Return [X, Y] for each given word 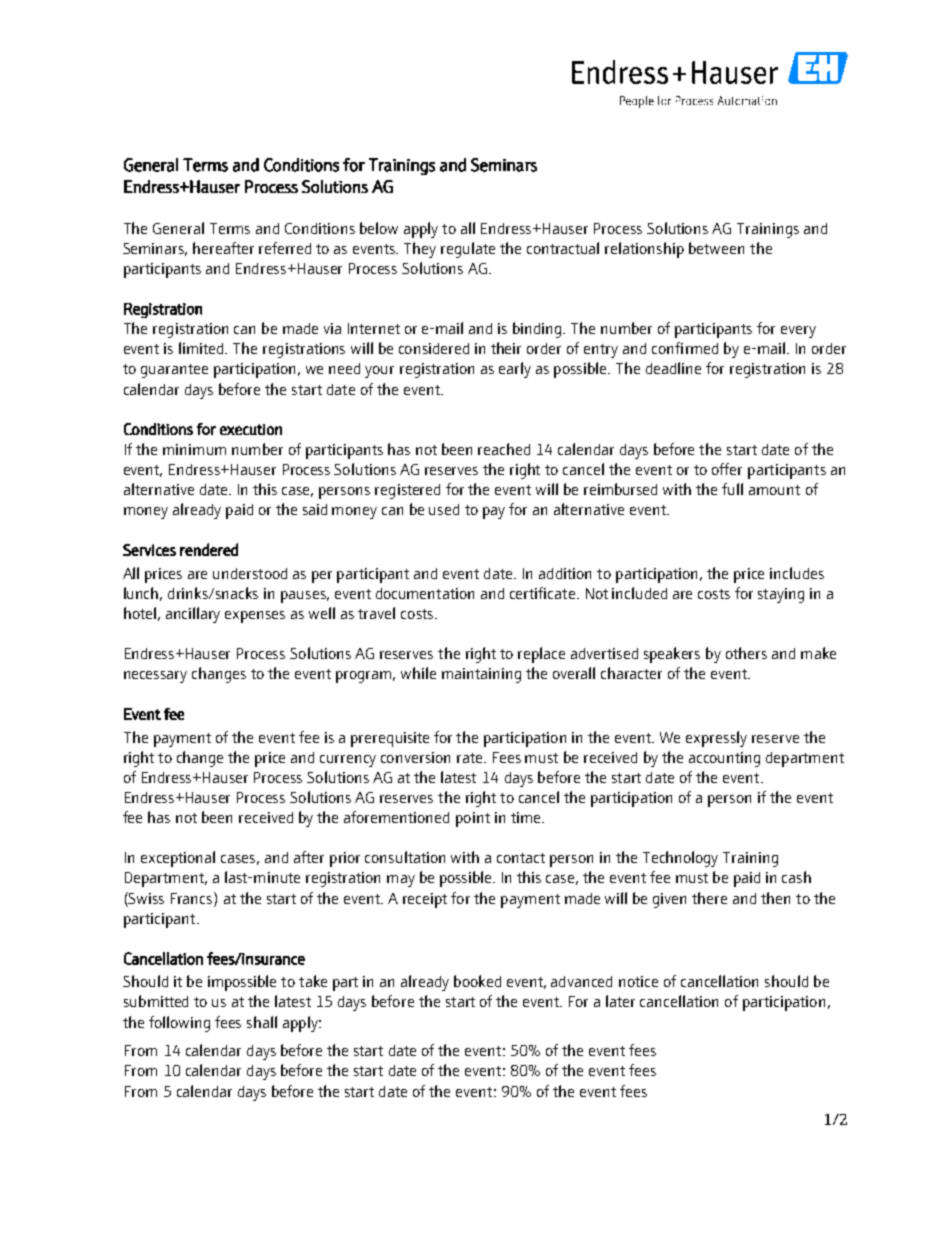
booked [477, 981]
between [716, 248]
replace [541, 655]
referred [285, 248]
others [746, 653]
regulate [468, 250]
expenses [255, 617]
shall [262, 1022]
